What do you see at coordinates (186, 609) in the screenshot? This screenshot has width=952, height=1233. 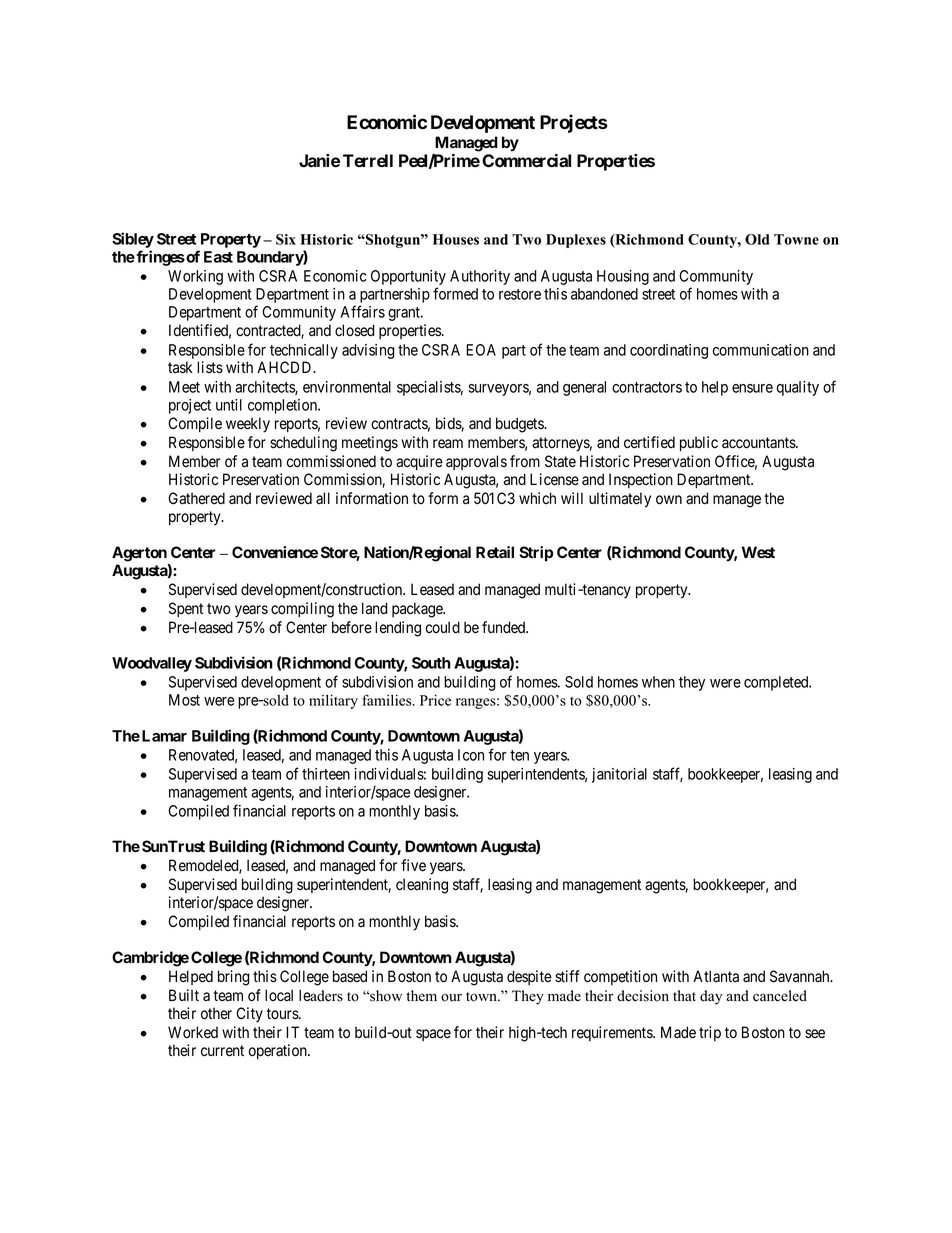 I see `Spent` at bounding box center [186, 609].
